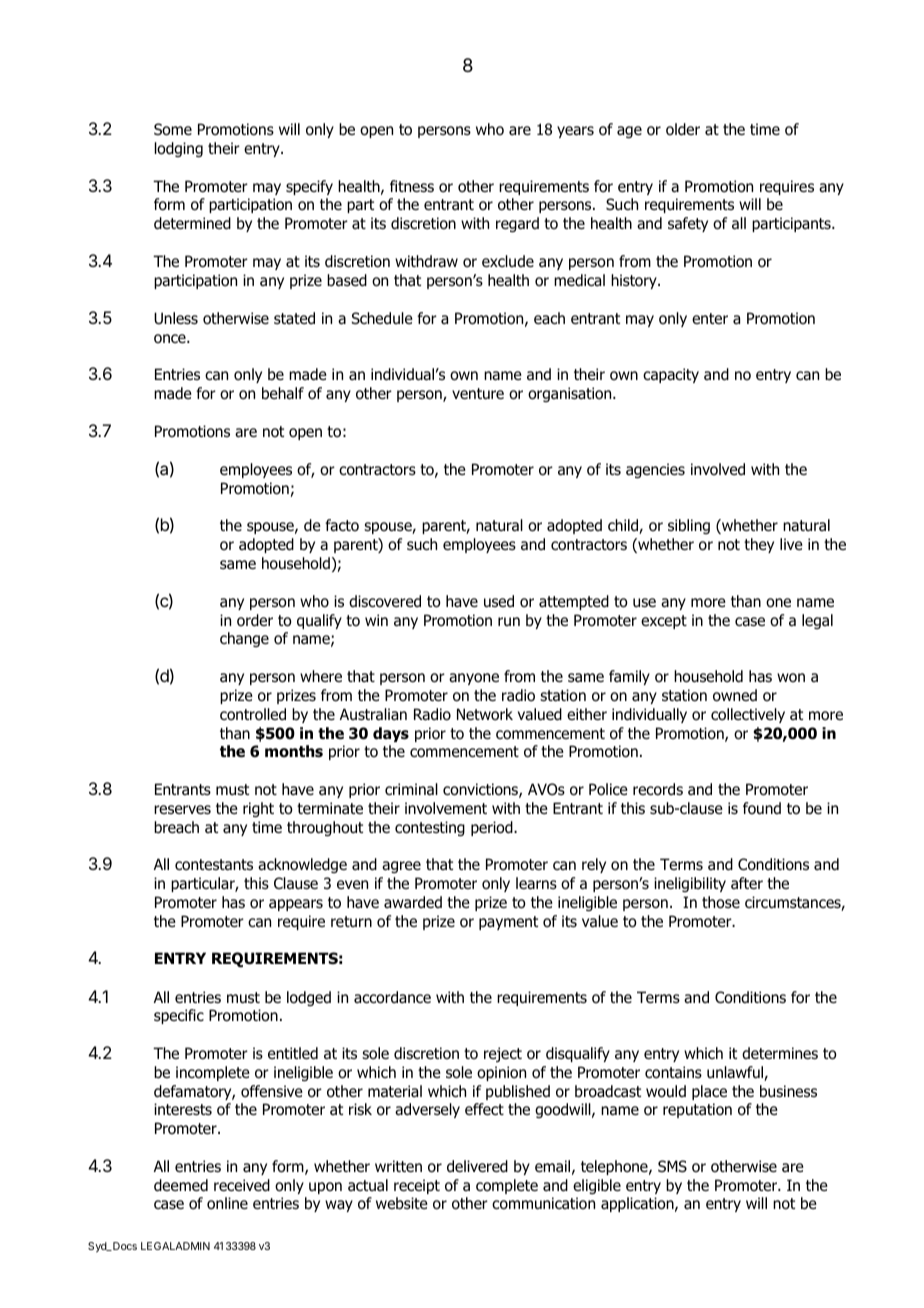 This screenshot has height=1308, width=924. Describe the element at coordinates (244, 639) in the screenshot. I see `change` at that location.
